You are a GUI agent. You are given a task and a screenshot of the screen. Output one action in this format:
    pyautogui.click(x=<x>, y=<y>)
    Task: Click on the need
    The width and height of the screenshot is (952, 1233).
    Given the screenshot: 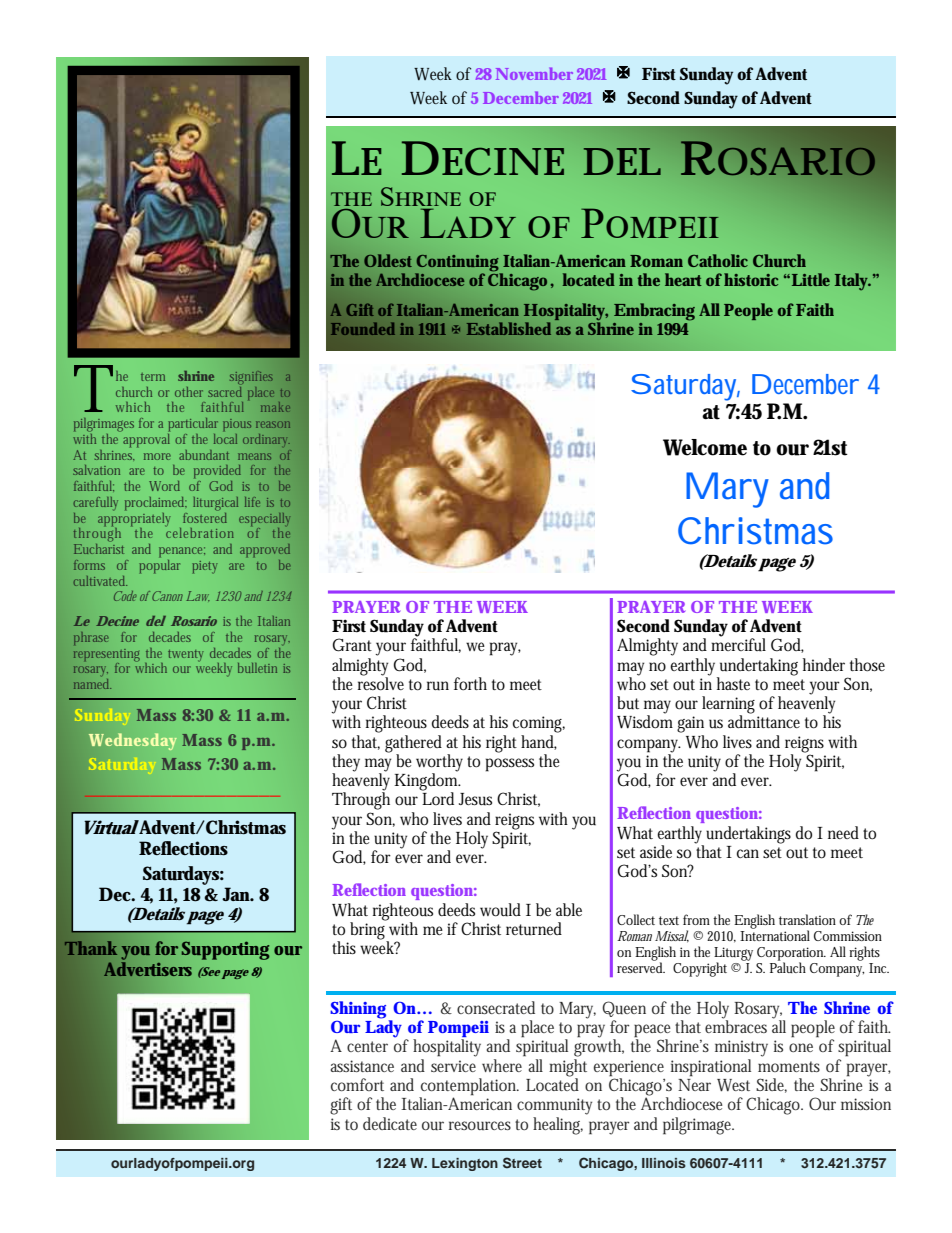 What is the action you would take?
    pyautogui.click(x=843, y=832)
